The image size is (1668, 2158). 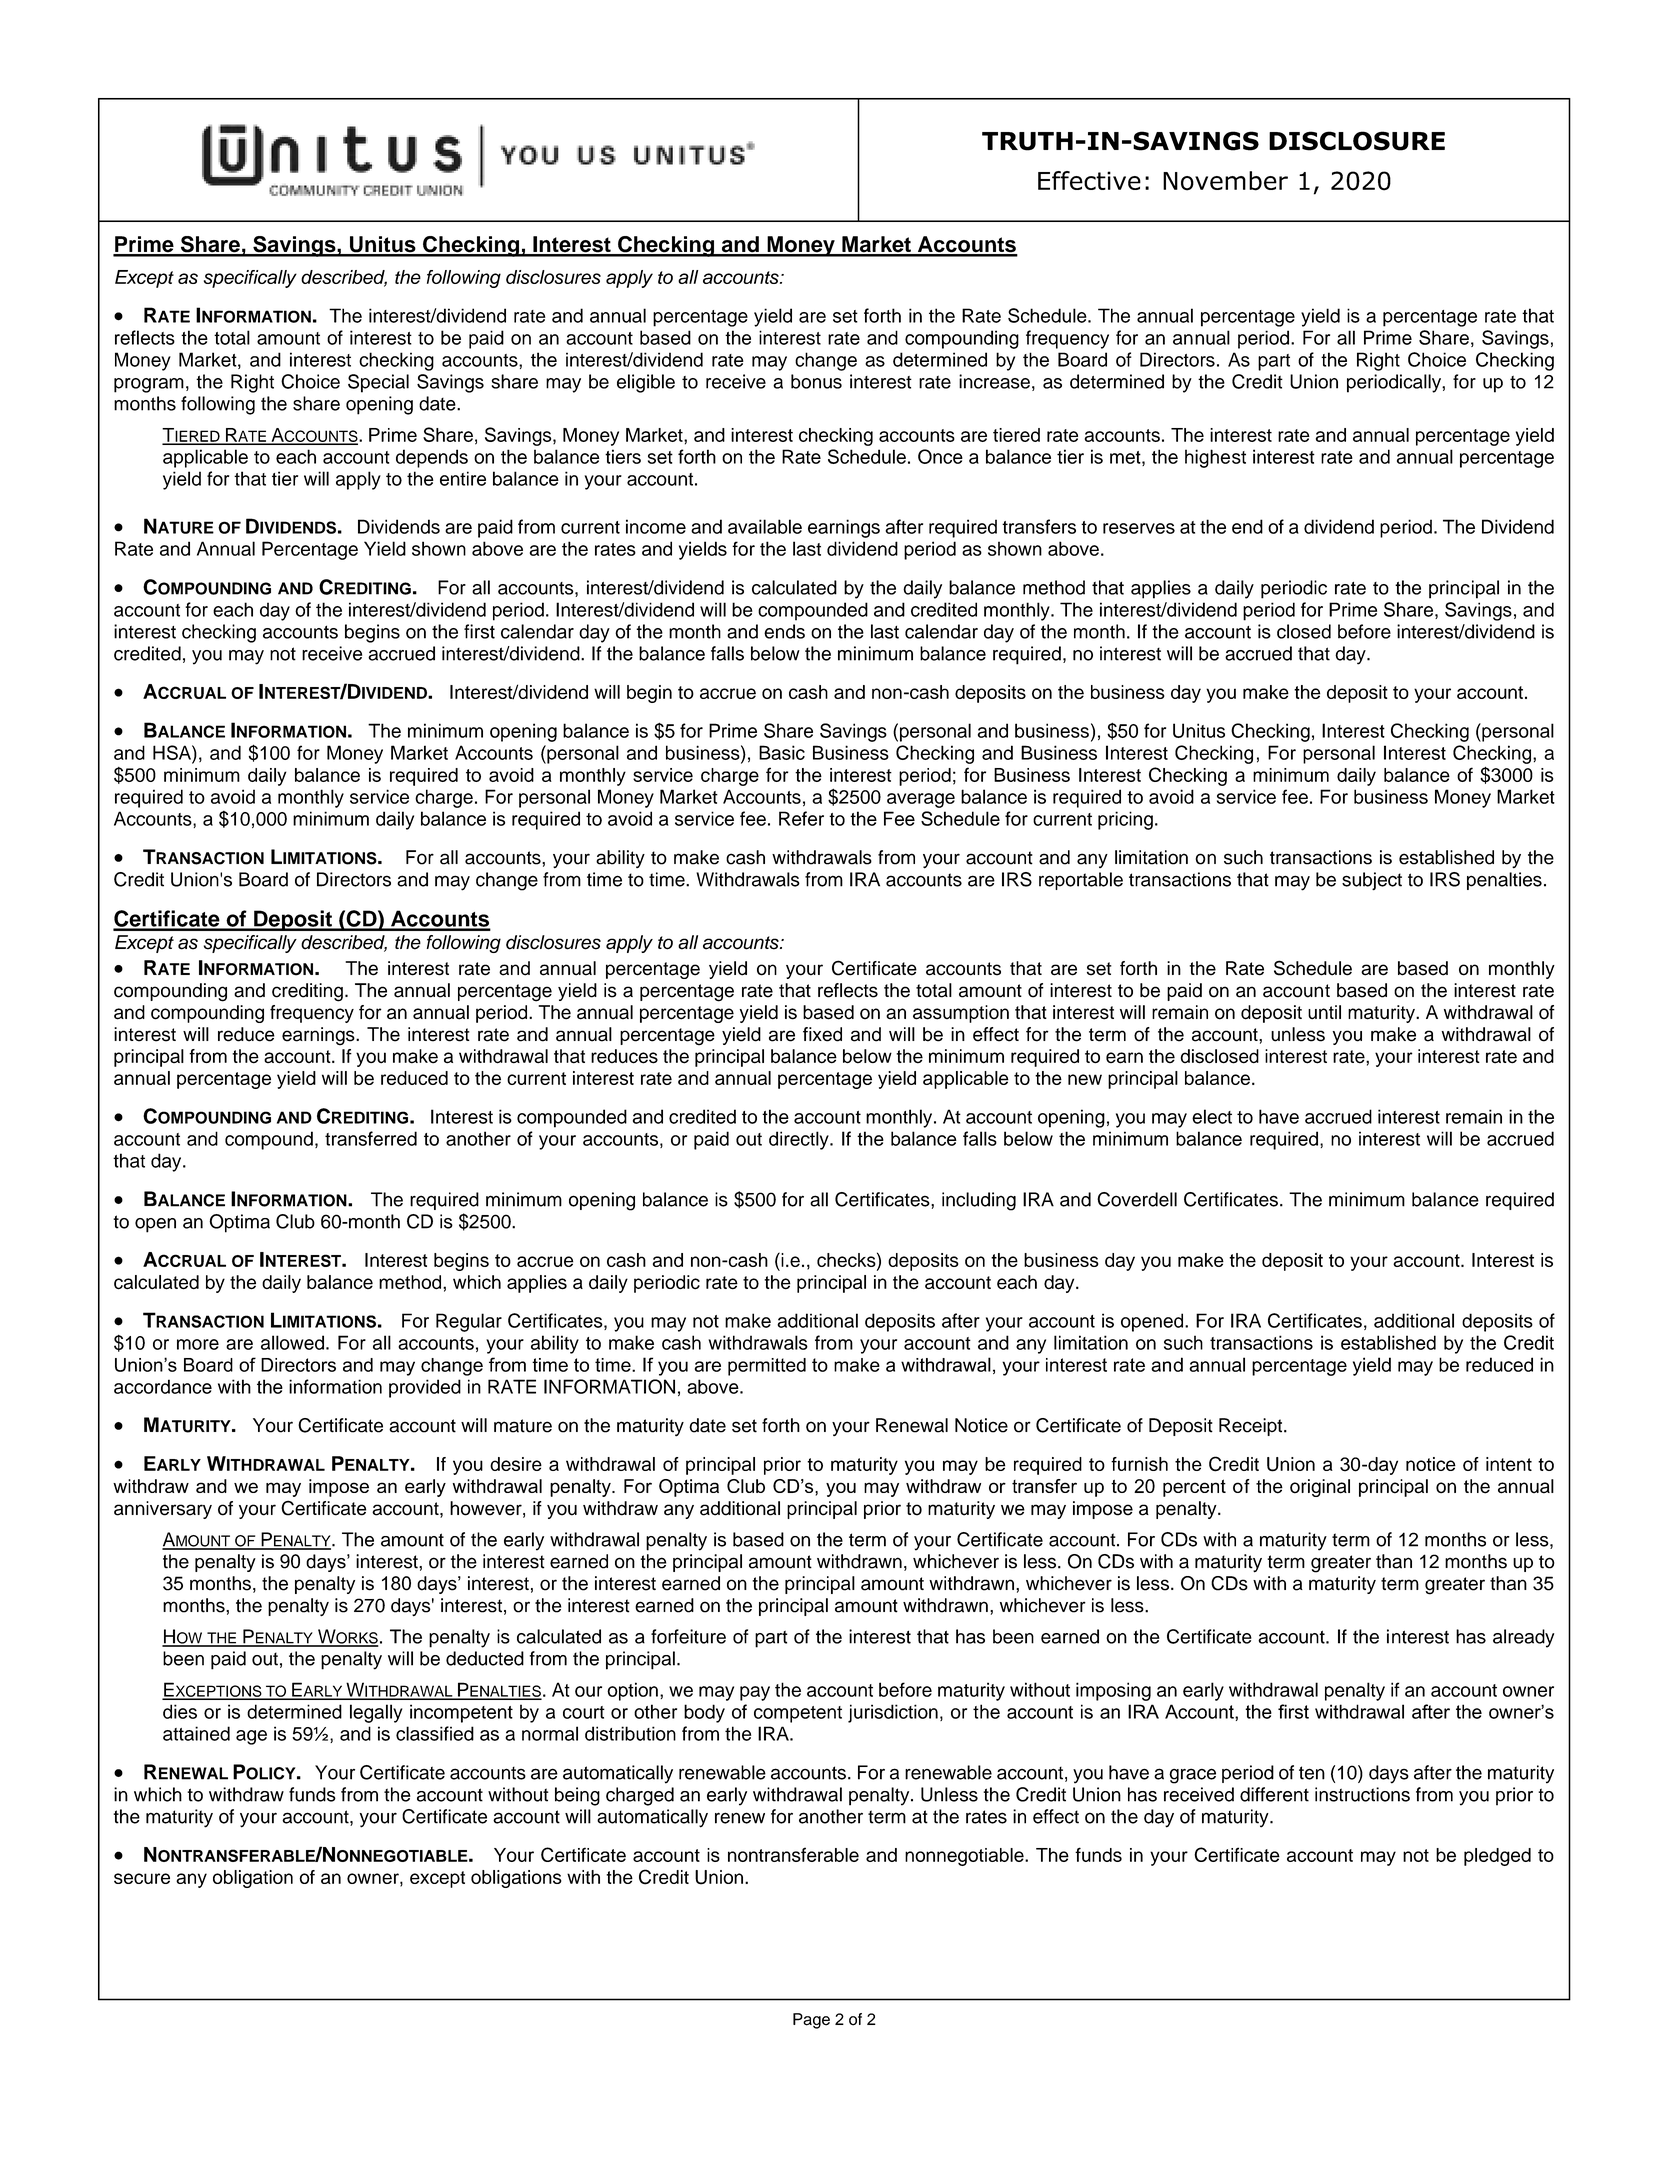 What do you see at coordinates (811, 2021) in the image?
I see `Page` at bounding box center [811, 2021].
